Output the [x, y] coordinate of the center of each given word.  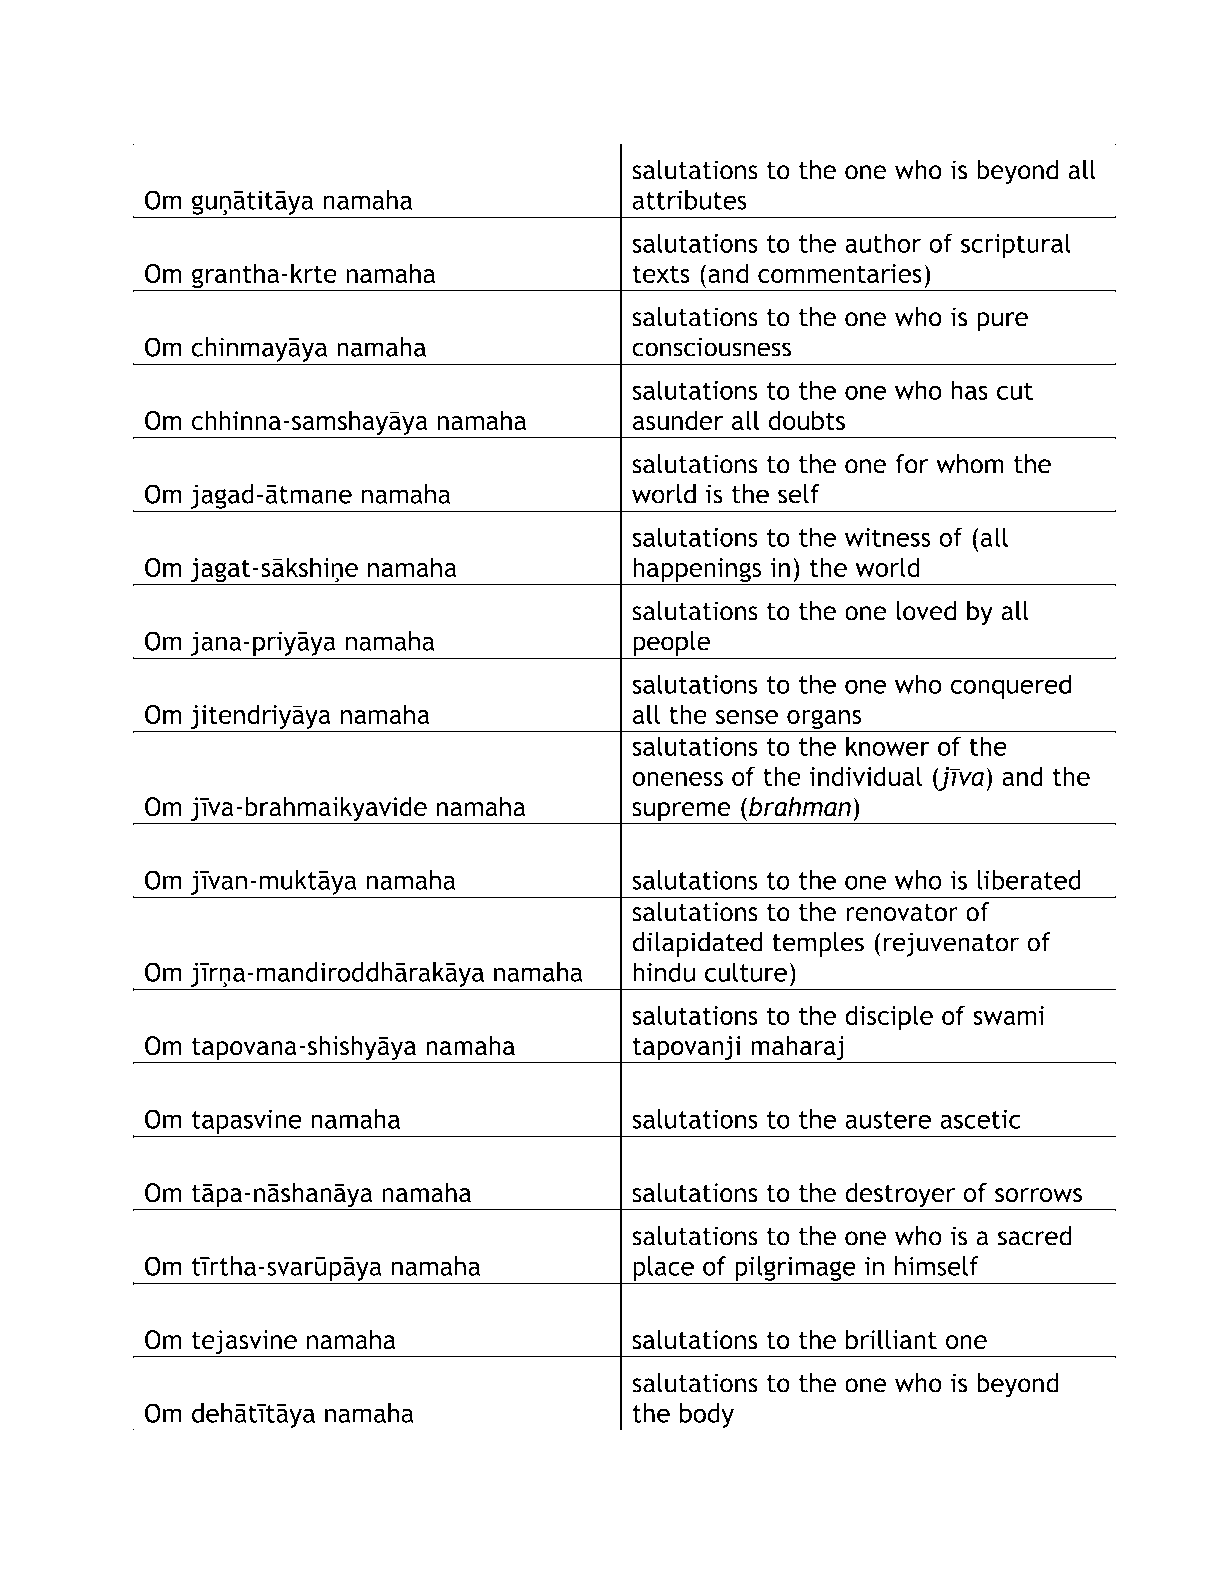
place [663, 1268]
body [707, 1416]
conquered [1010, 686]
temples [818, 944]
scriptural [1016, 245]
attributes [689, 200]
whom [970, 464]
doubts [806, 420]
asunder [678, 420]
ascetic [980, 1119]
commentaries [840, 273]
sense [747, 717]
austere [888, 1120]
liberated [1029, 880]
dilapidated [697, 944]
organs [824, 720]
